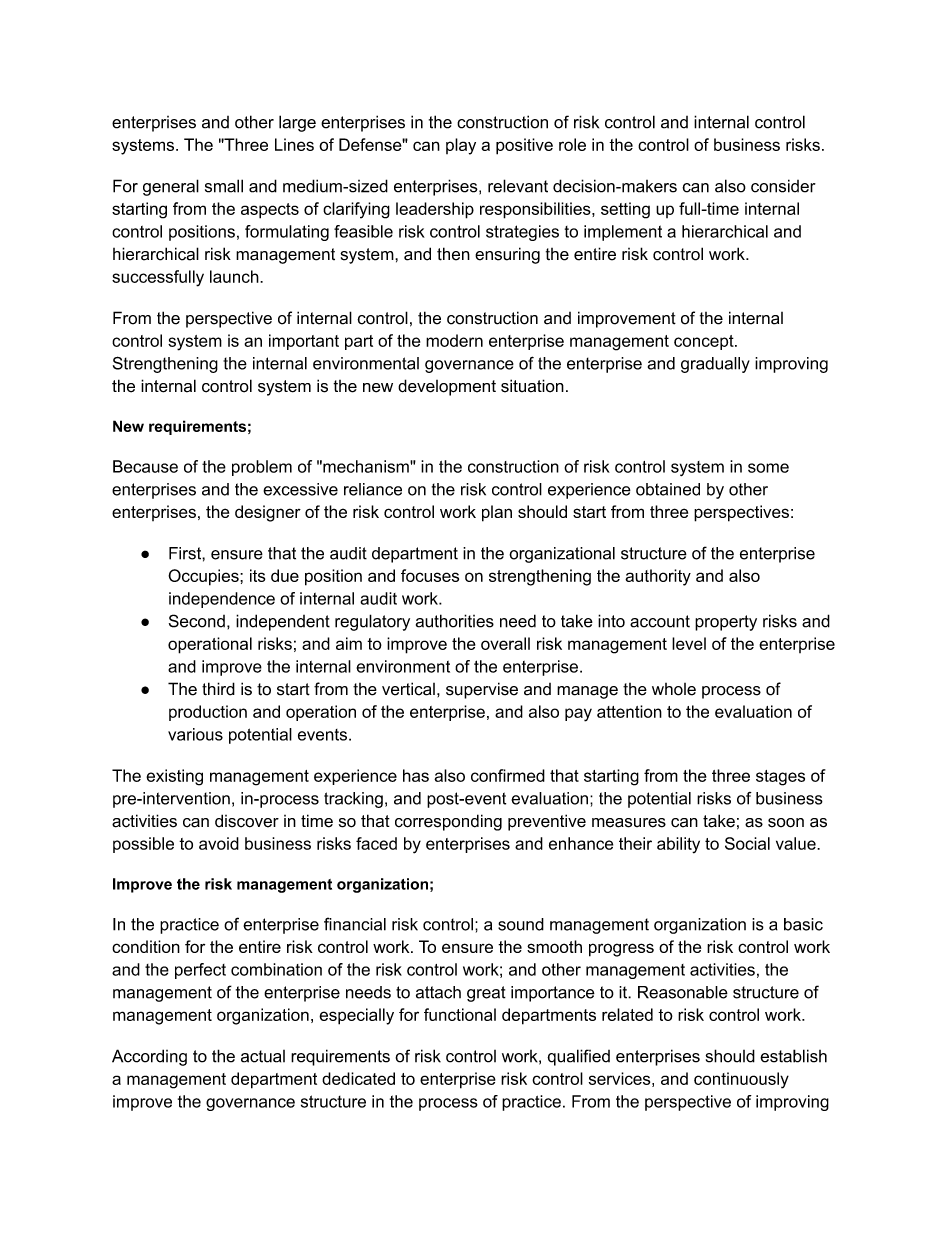 This screenshot has width=952, height=1233. What do you see at coordinates (741, 1080) in the screenshot?
I see `continuously` at bounding box center [741, 1080].
